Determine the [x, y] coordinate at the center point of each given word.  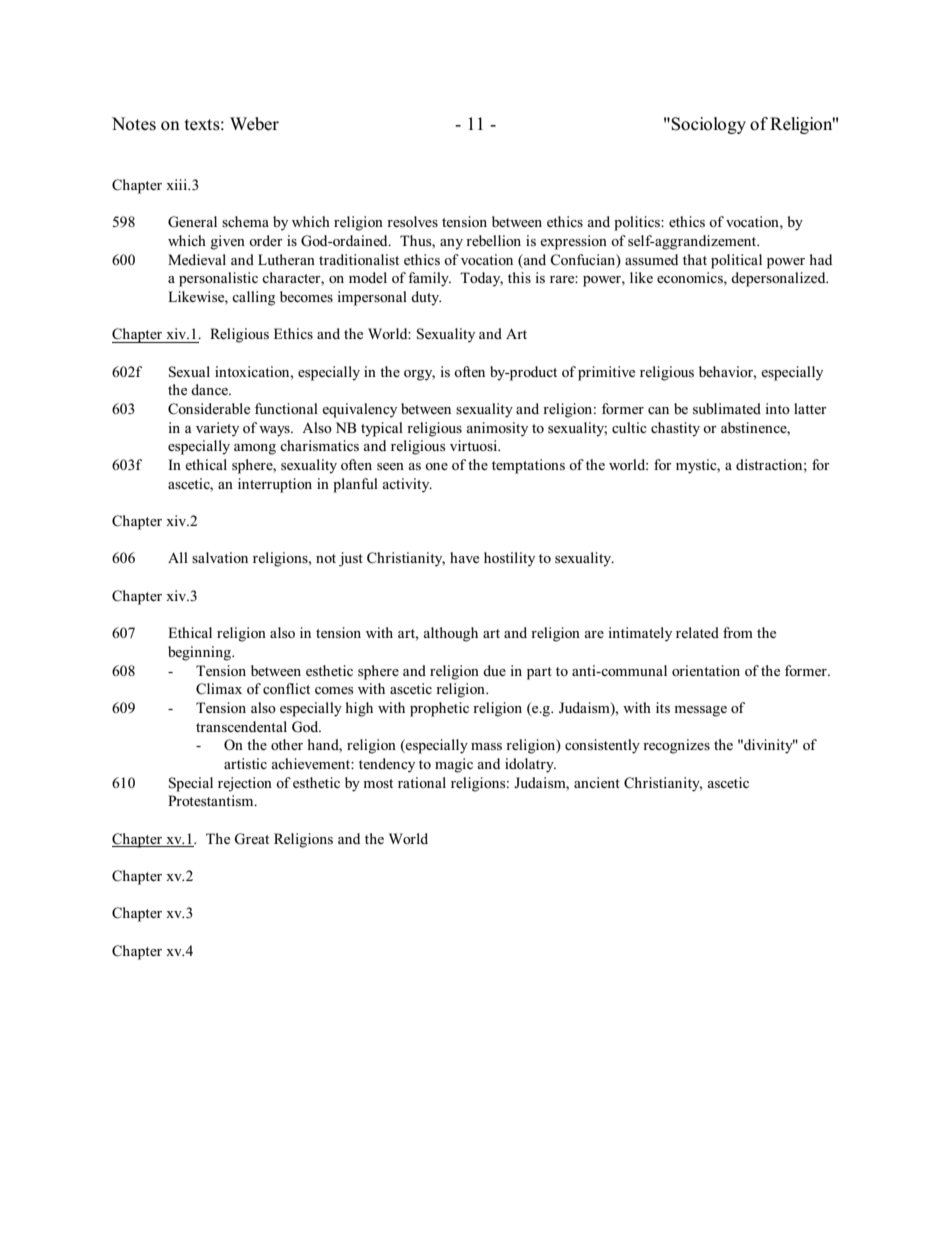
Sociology [708, 125]
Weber [254, 124]
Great [251, 839]
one [436, 466]
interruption [275, 485]
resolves [412, 222]
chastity [675, 429]
